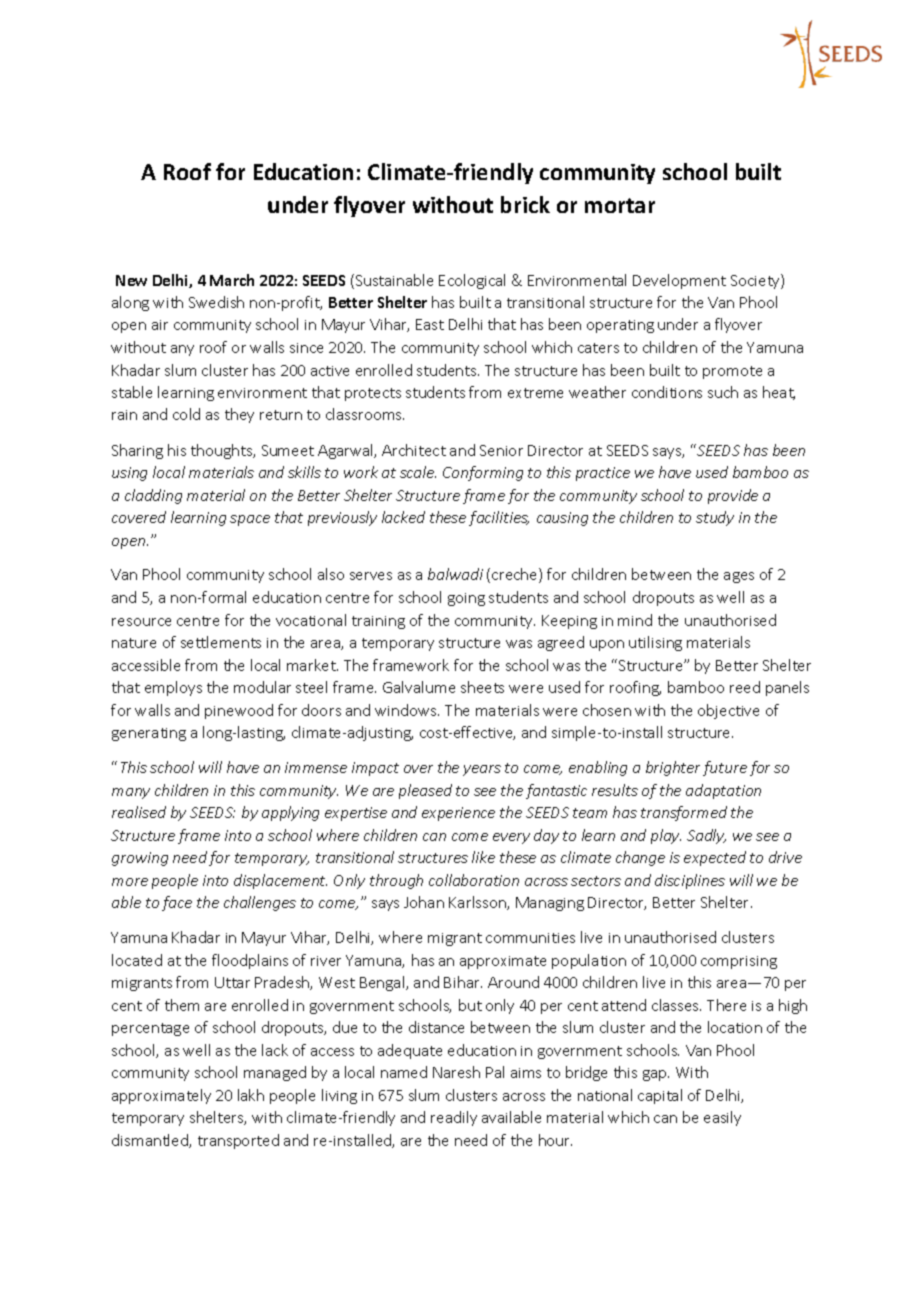 The height and width of the screenshot is (1308, 924). What do you see at coordinates (472, 281) in the screenshot?
I see `Ecological` at bounding box center [472, 281].
